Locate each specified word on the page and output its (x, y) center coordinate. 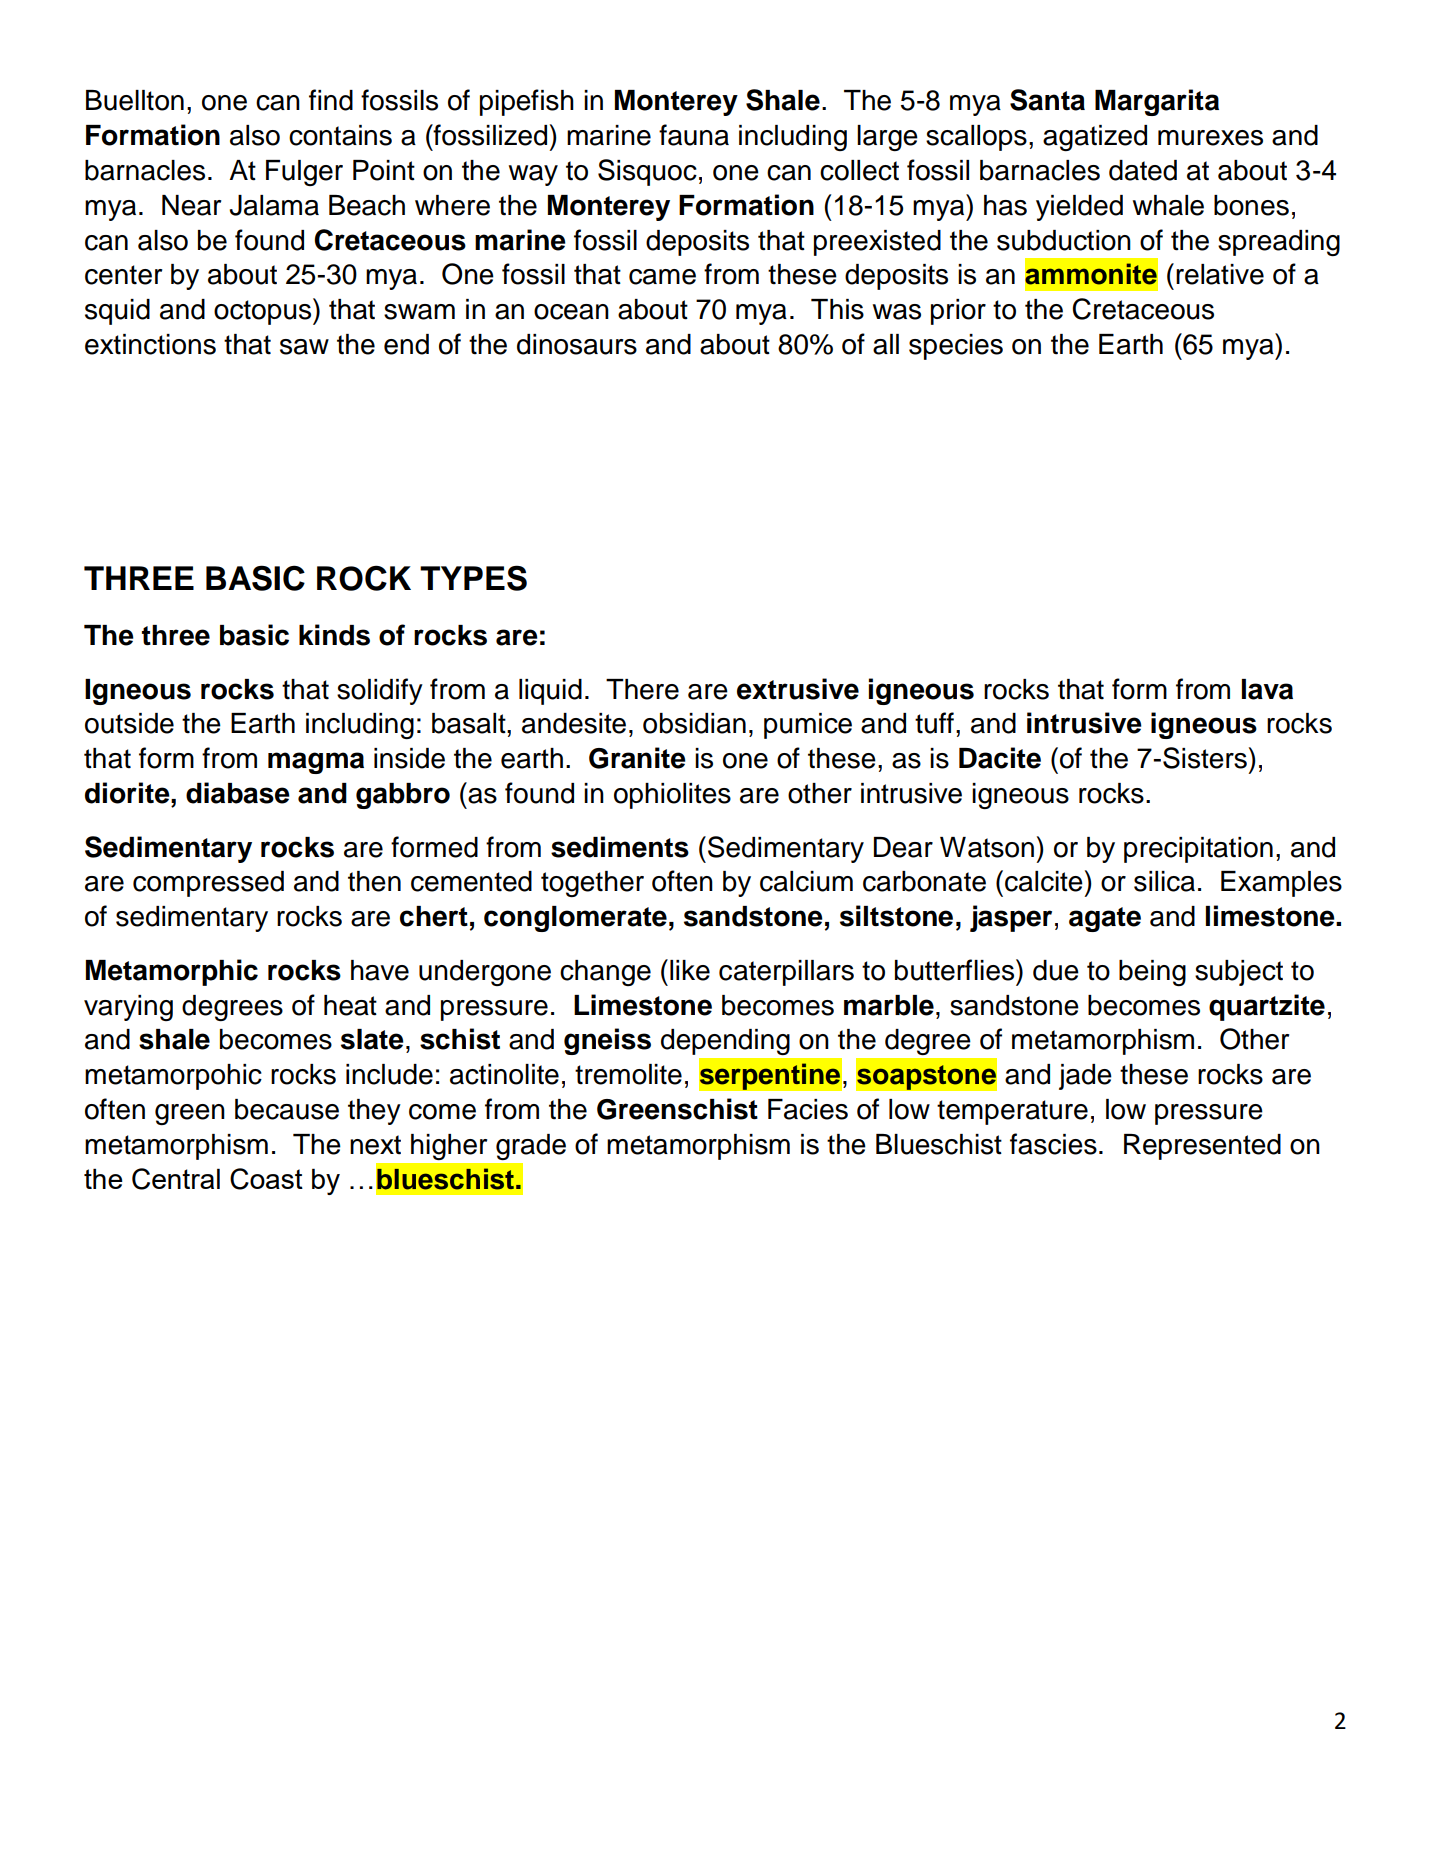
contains (340, 135)
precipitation (1198, 850)
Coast (266, 1179)
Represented (1202, 1147)
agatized (1095, 138)
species (956, 347)
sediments (620, 847)
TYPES (473, 578)
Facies (808, 1109)
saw (304, 347)
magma (316, 763)
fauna (694, 135)
